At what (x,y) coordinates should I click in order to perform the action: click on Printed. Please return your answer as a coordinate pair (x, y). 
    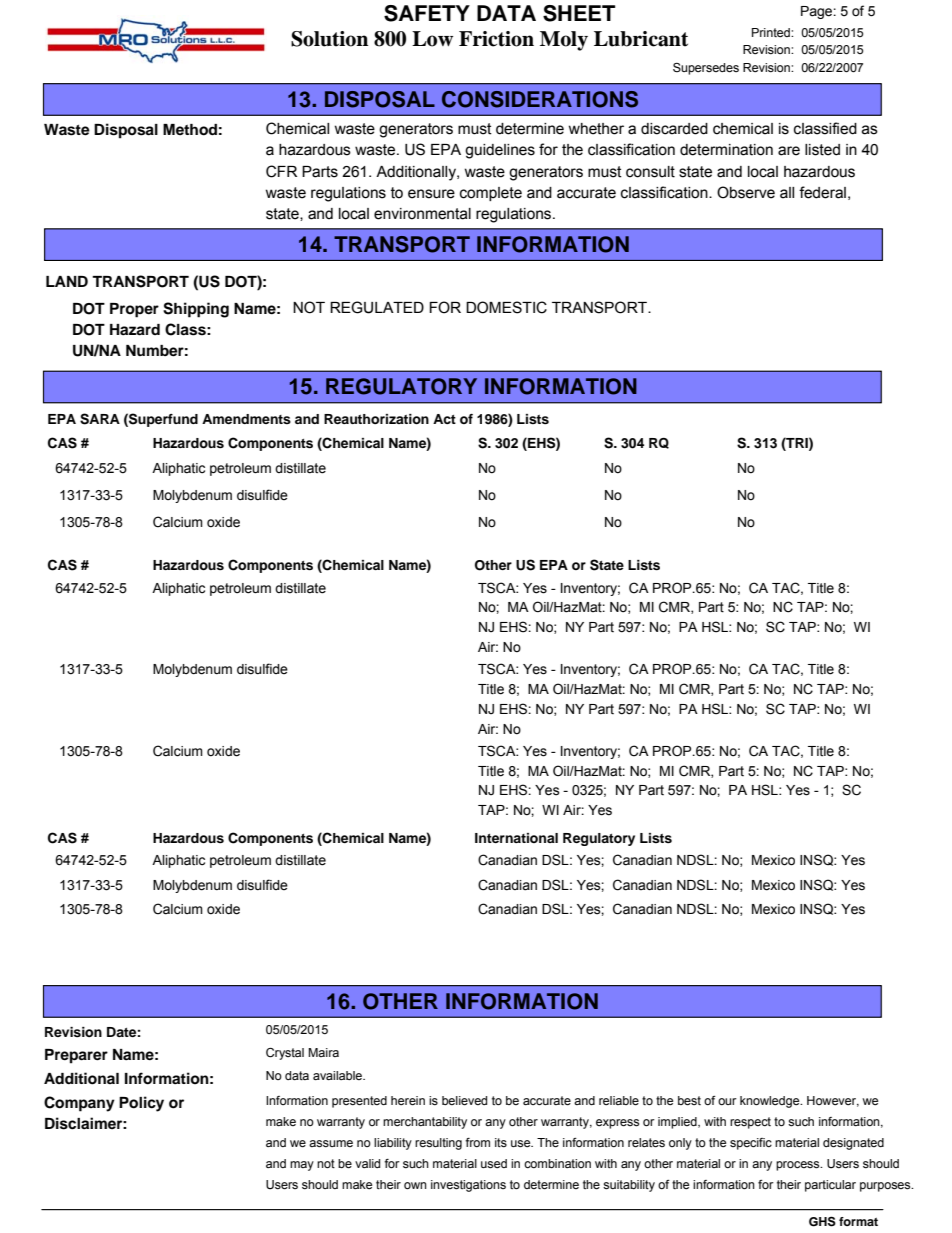
    Looking at the image, I should click on (772, 32).
